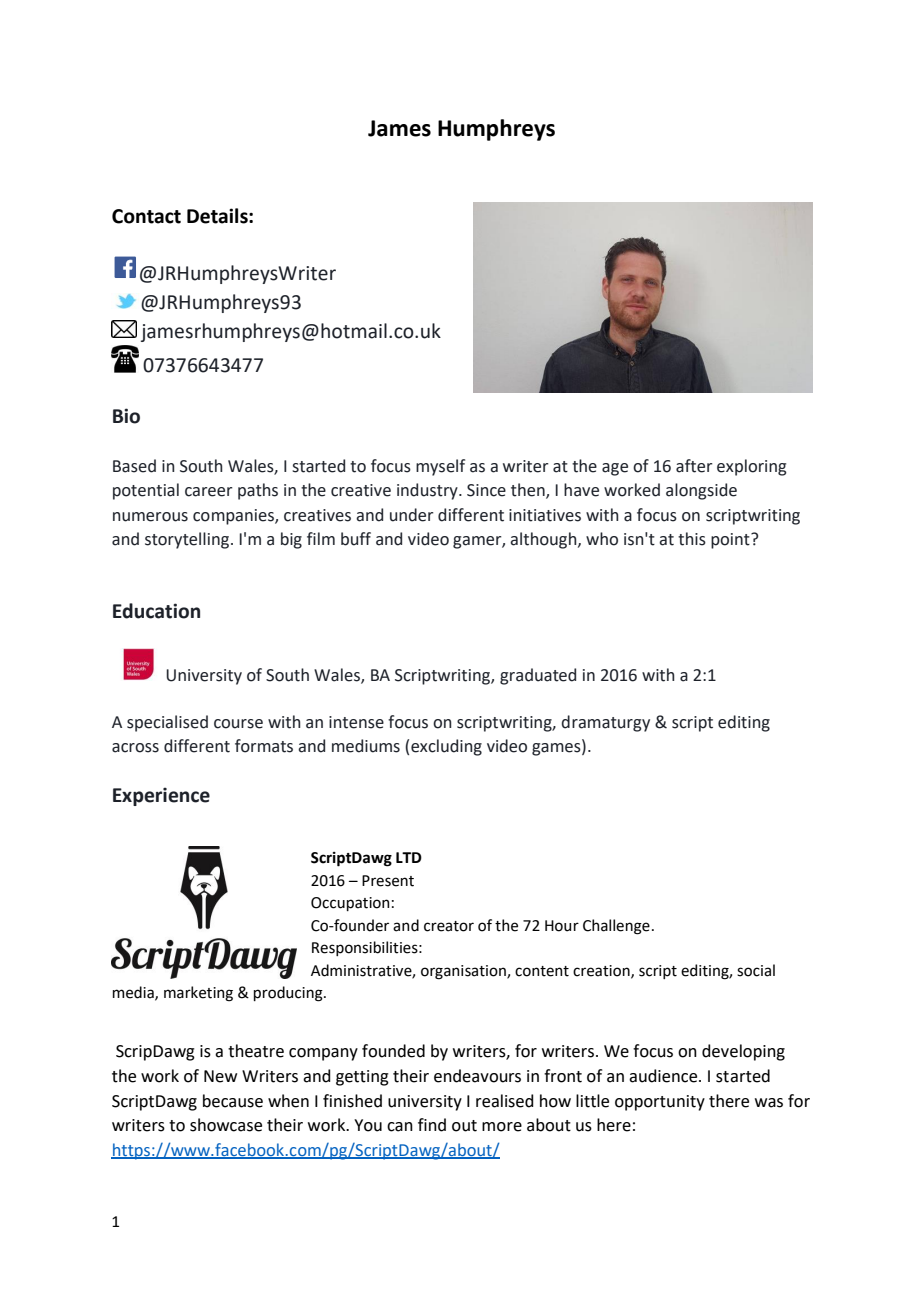  Describe the element at coordinates (233, 1101) in the screenshot. I see `because` at that location.
